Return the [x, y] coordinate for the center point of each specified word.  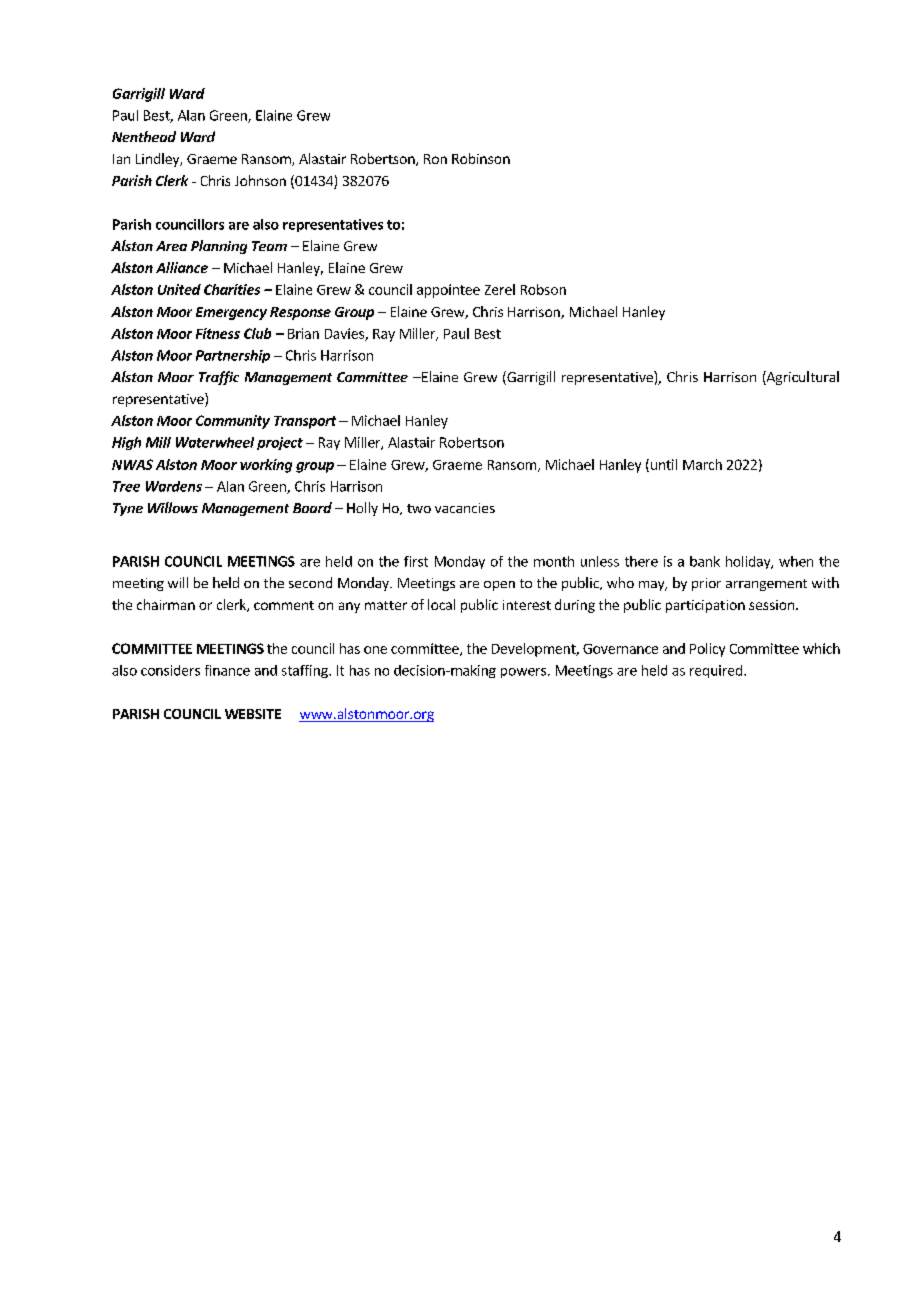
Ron [435, 159]
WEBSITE [253, 714]
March [702, 464]
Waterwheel [215, 442]
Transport [305, 422]
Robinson [481, 158]
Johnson [260, 180]
